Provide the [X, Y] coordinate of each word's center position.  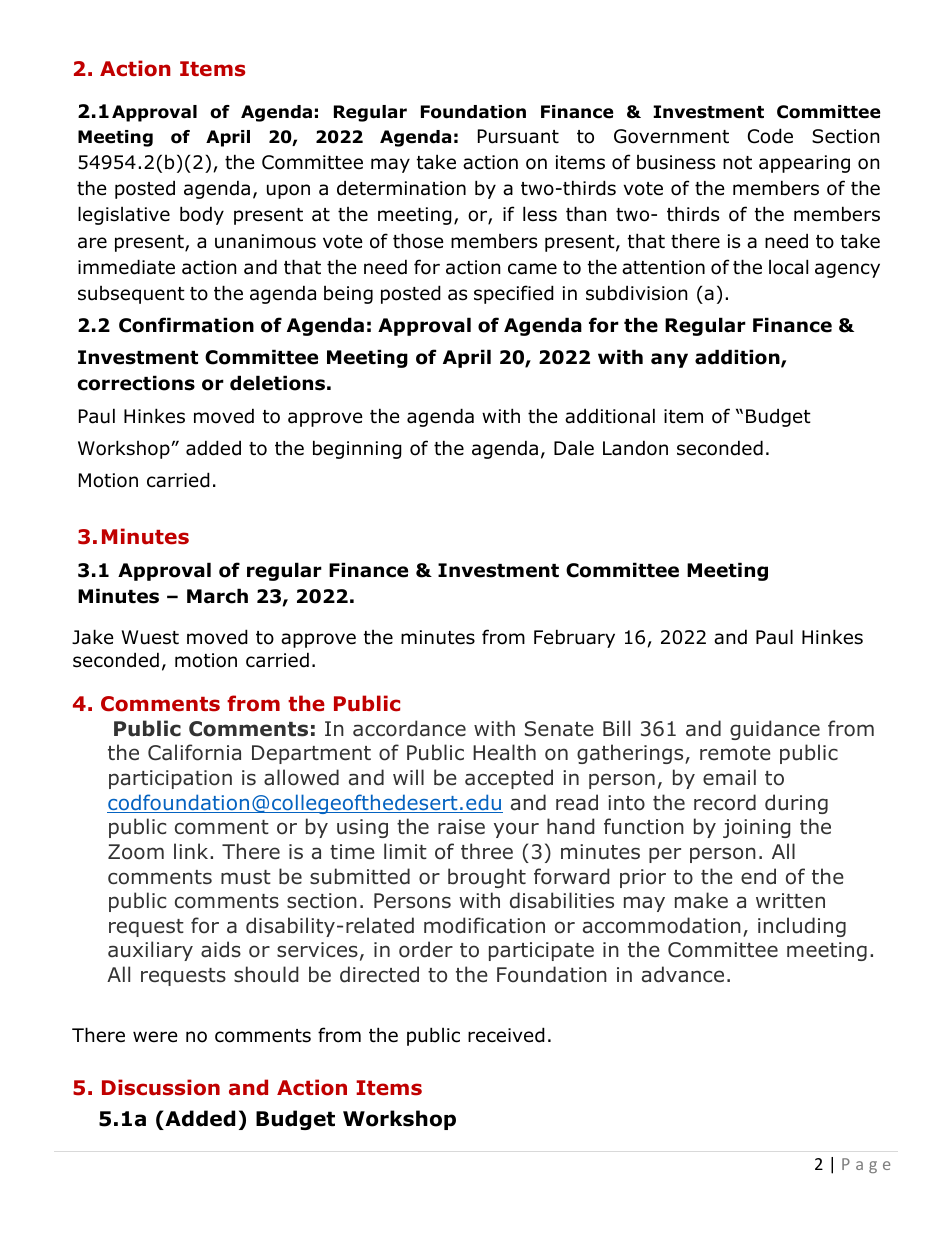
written [790, 900]
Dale [574, 448]
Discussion [161, 1087]
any [669, 360]
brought [487, 878]
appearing [804, 164]
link [192, 851]
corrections [136, 383]
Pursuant [518, 136]
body [202, 215]
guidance [775, 730]
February [574, 638]
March [217, 596]
